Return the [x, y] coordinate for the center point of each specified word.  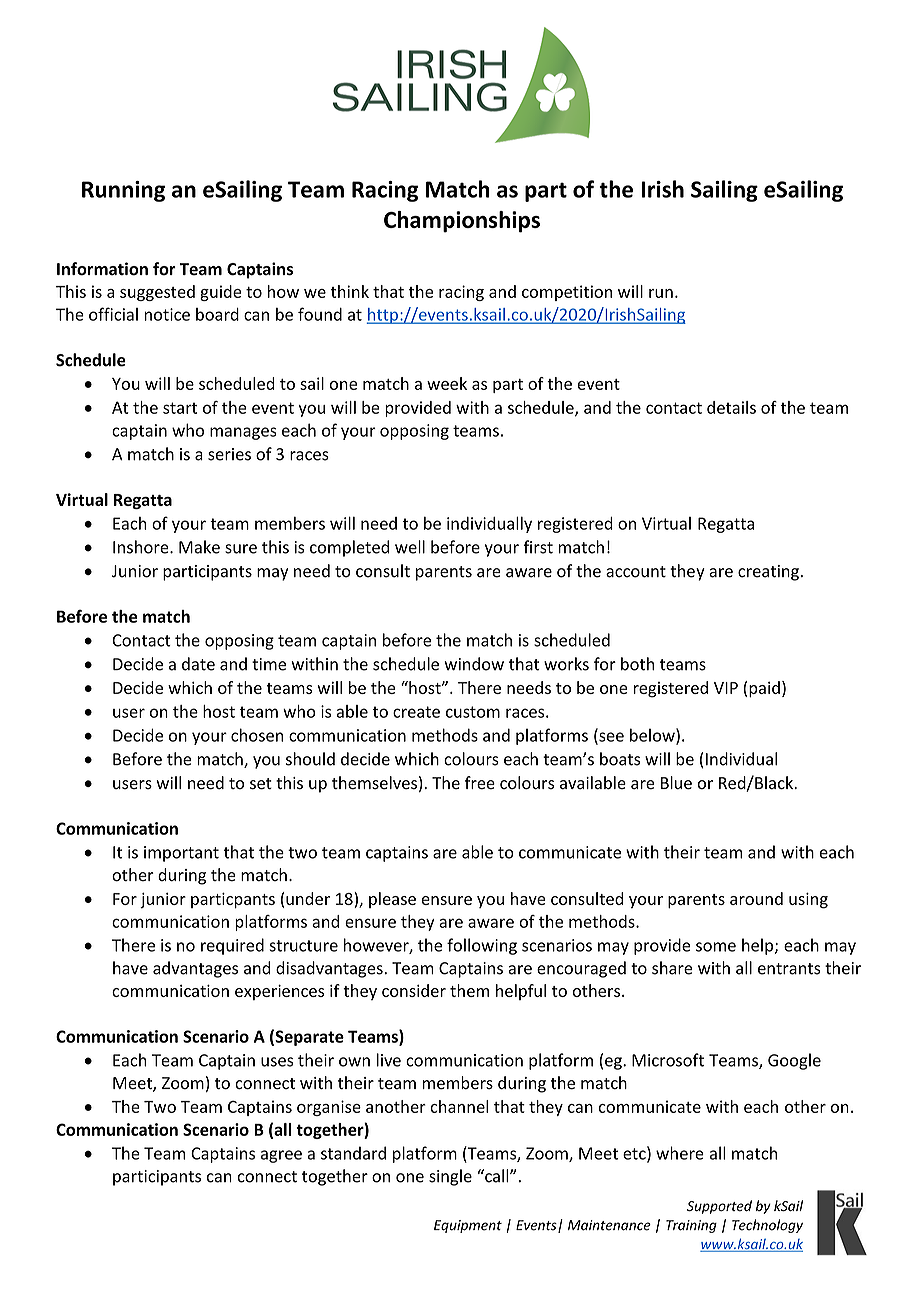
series [229, 454]
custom [473, 712]
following [482, 946]
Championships [462, 222]
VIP [726, 688]
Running [123, 191]
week [447, 383]
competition [567, 293]
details [731, 407]
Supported [719, 1207]
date [198, 664]
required [232, 946]
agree [281, 1156]
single [450, 1177]
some [716, 947]
